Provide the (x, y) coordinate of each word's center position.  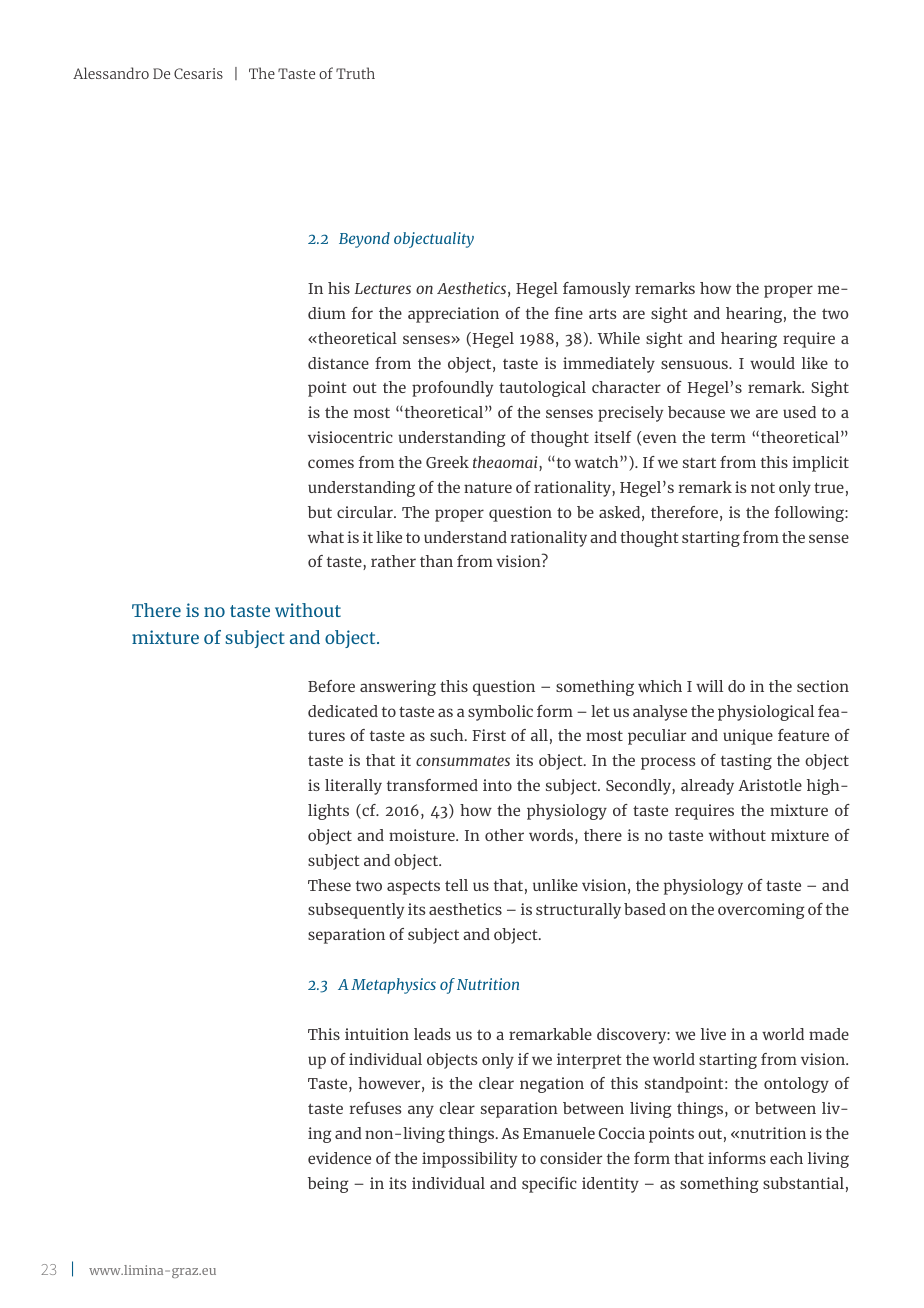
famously (596, 290)
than (436, 561)
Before (331, 686)
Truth (355, 73)
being (328, 1185)
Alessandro (111, 73)
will (709, 686)
